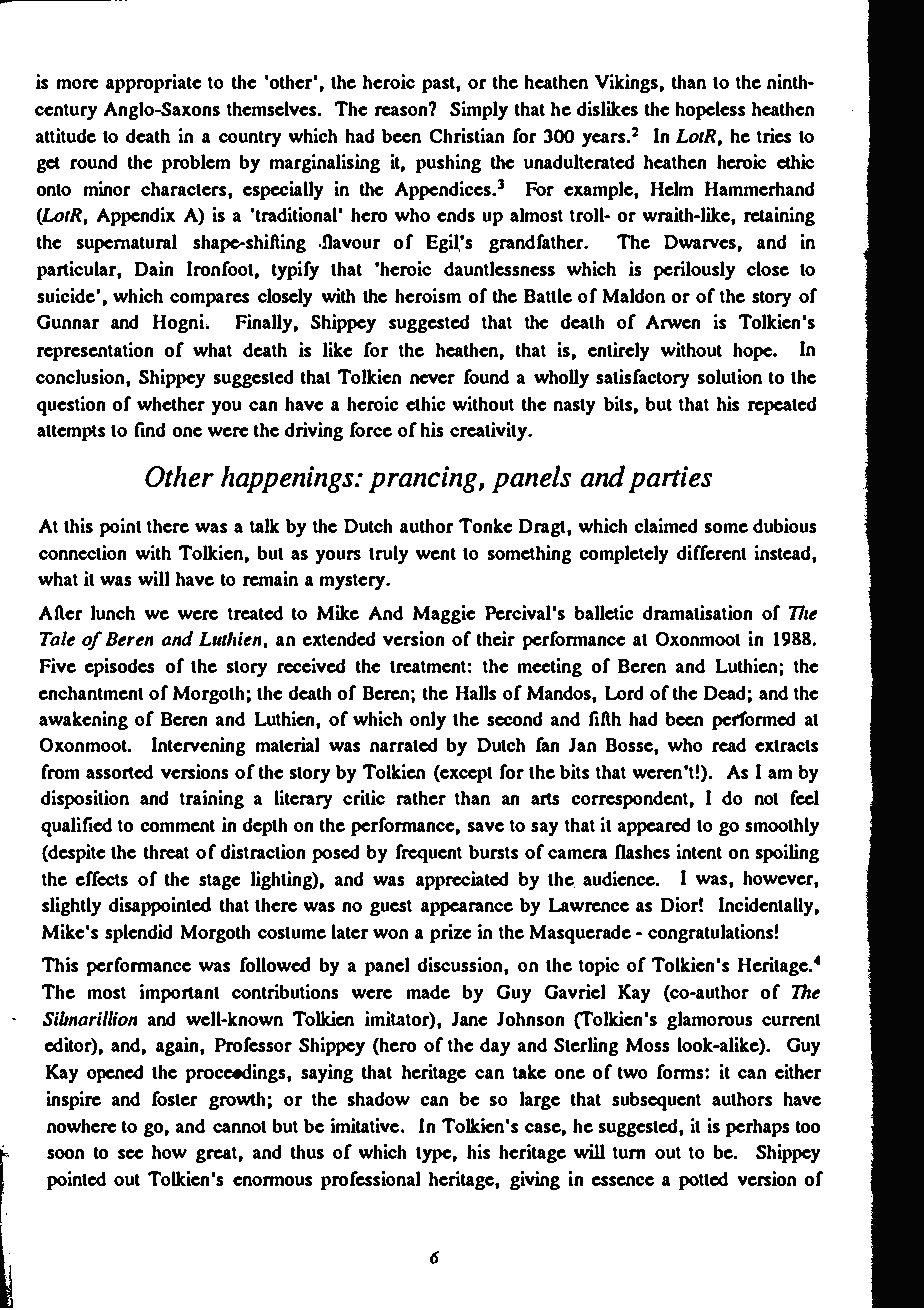 The height and width of the page is (1310, 924). Describe the element at coordinates (673, 322) in the page. I see `Arwen` at that location.
